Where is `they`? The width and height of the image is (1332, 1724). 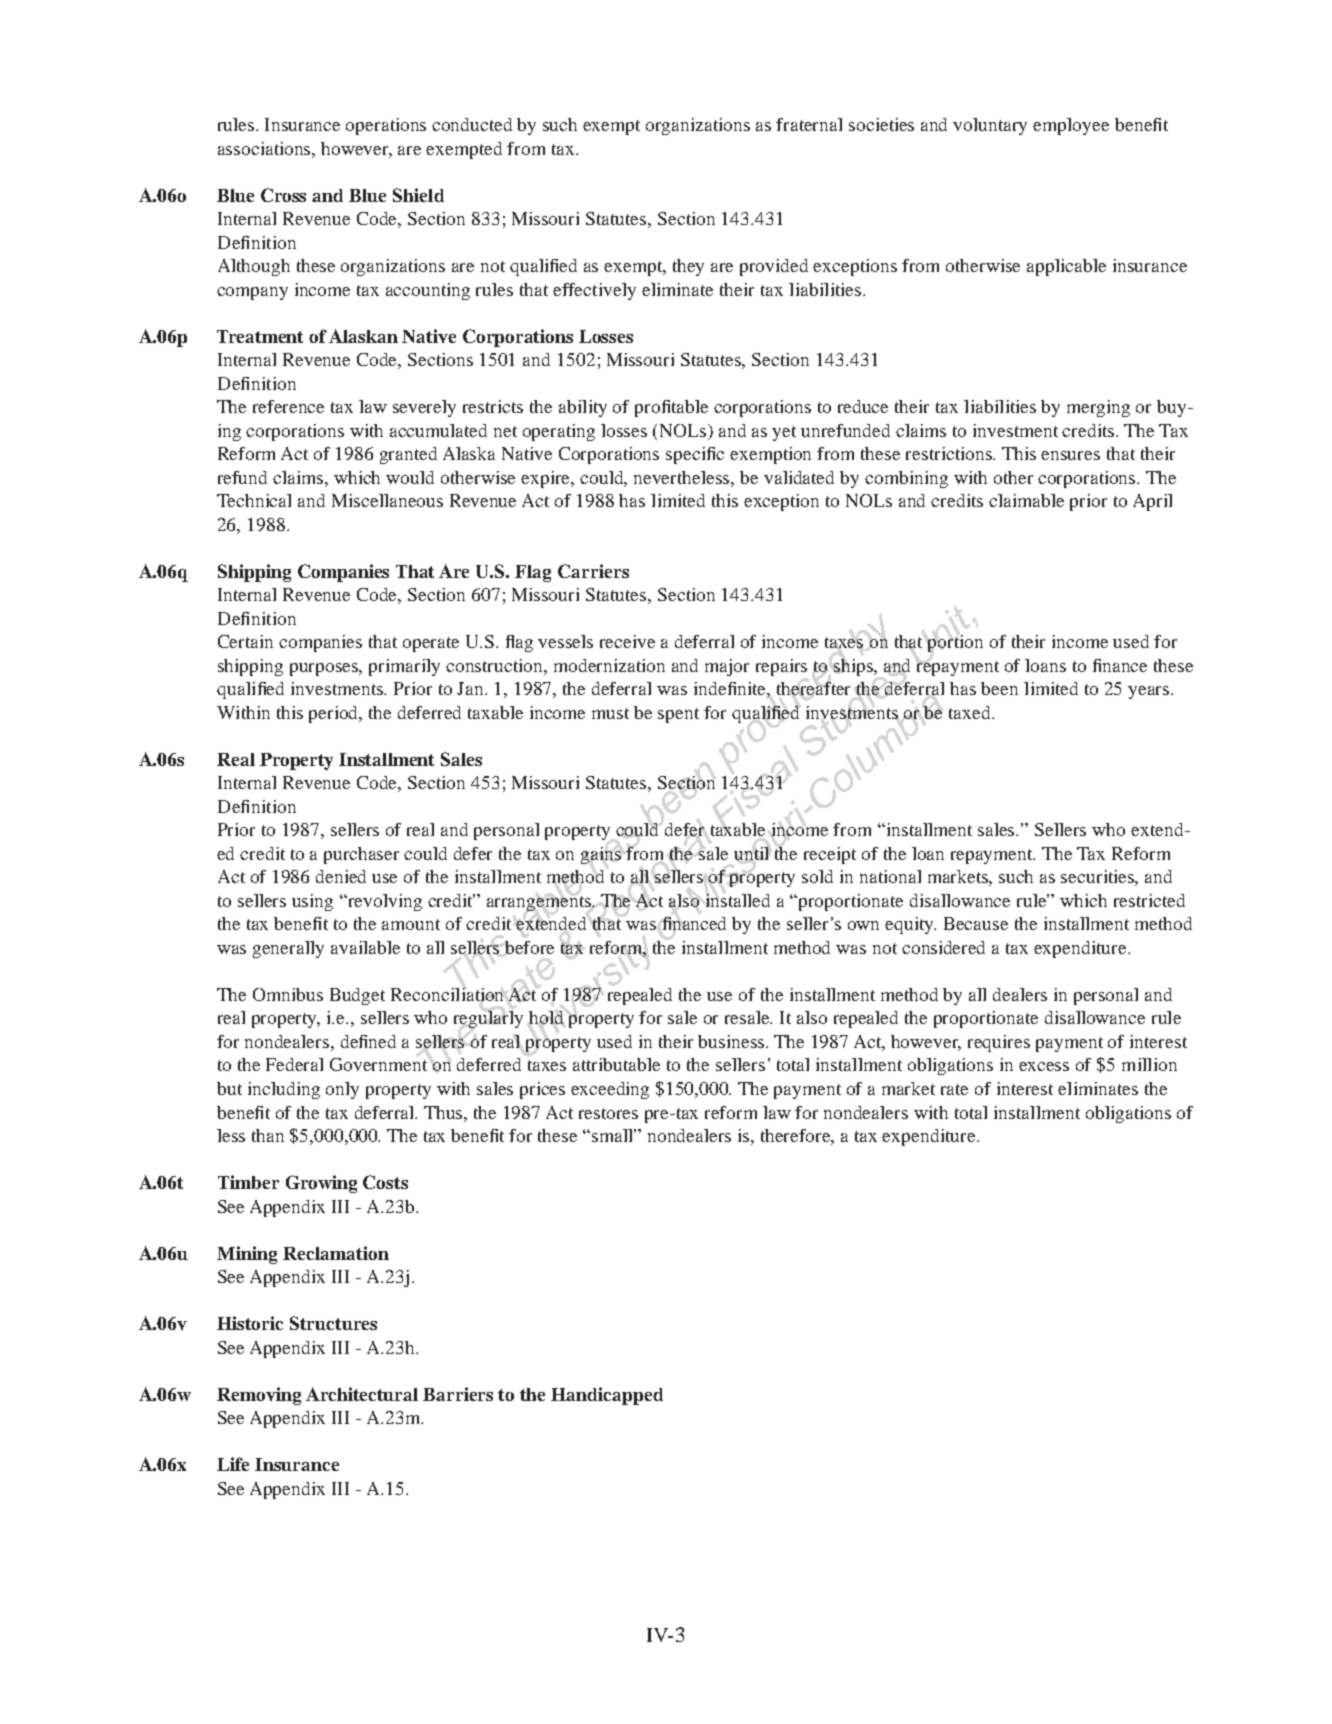
they is located at coordinates (688, 267).
